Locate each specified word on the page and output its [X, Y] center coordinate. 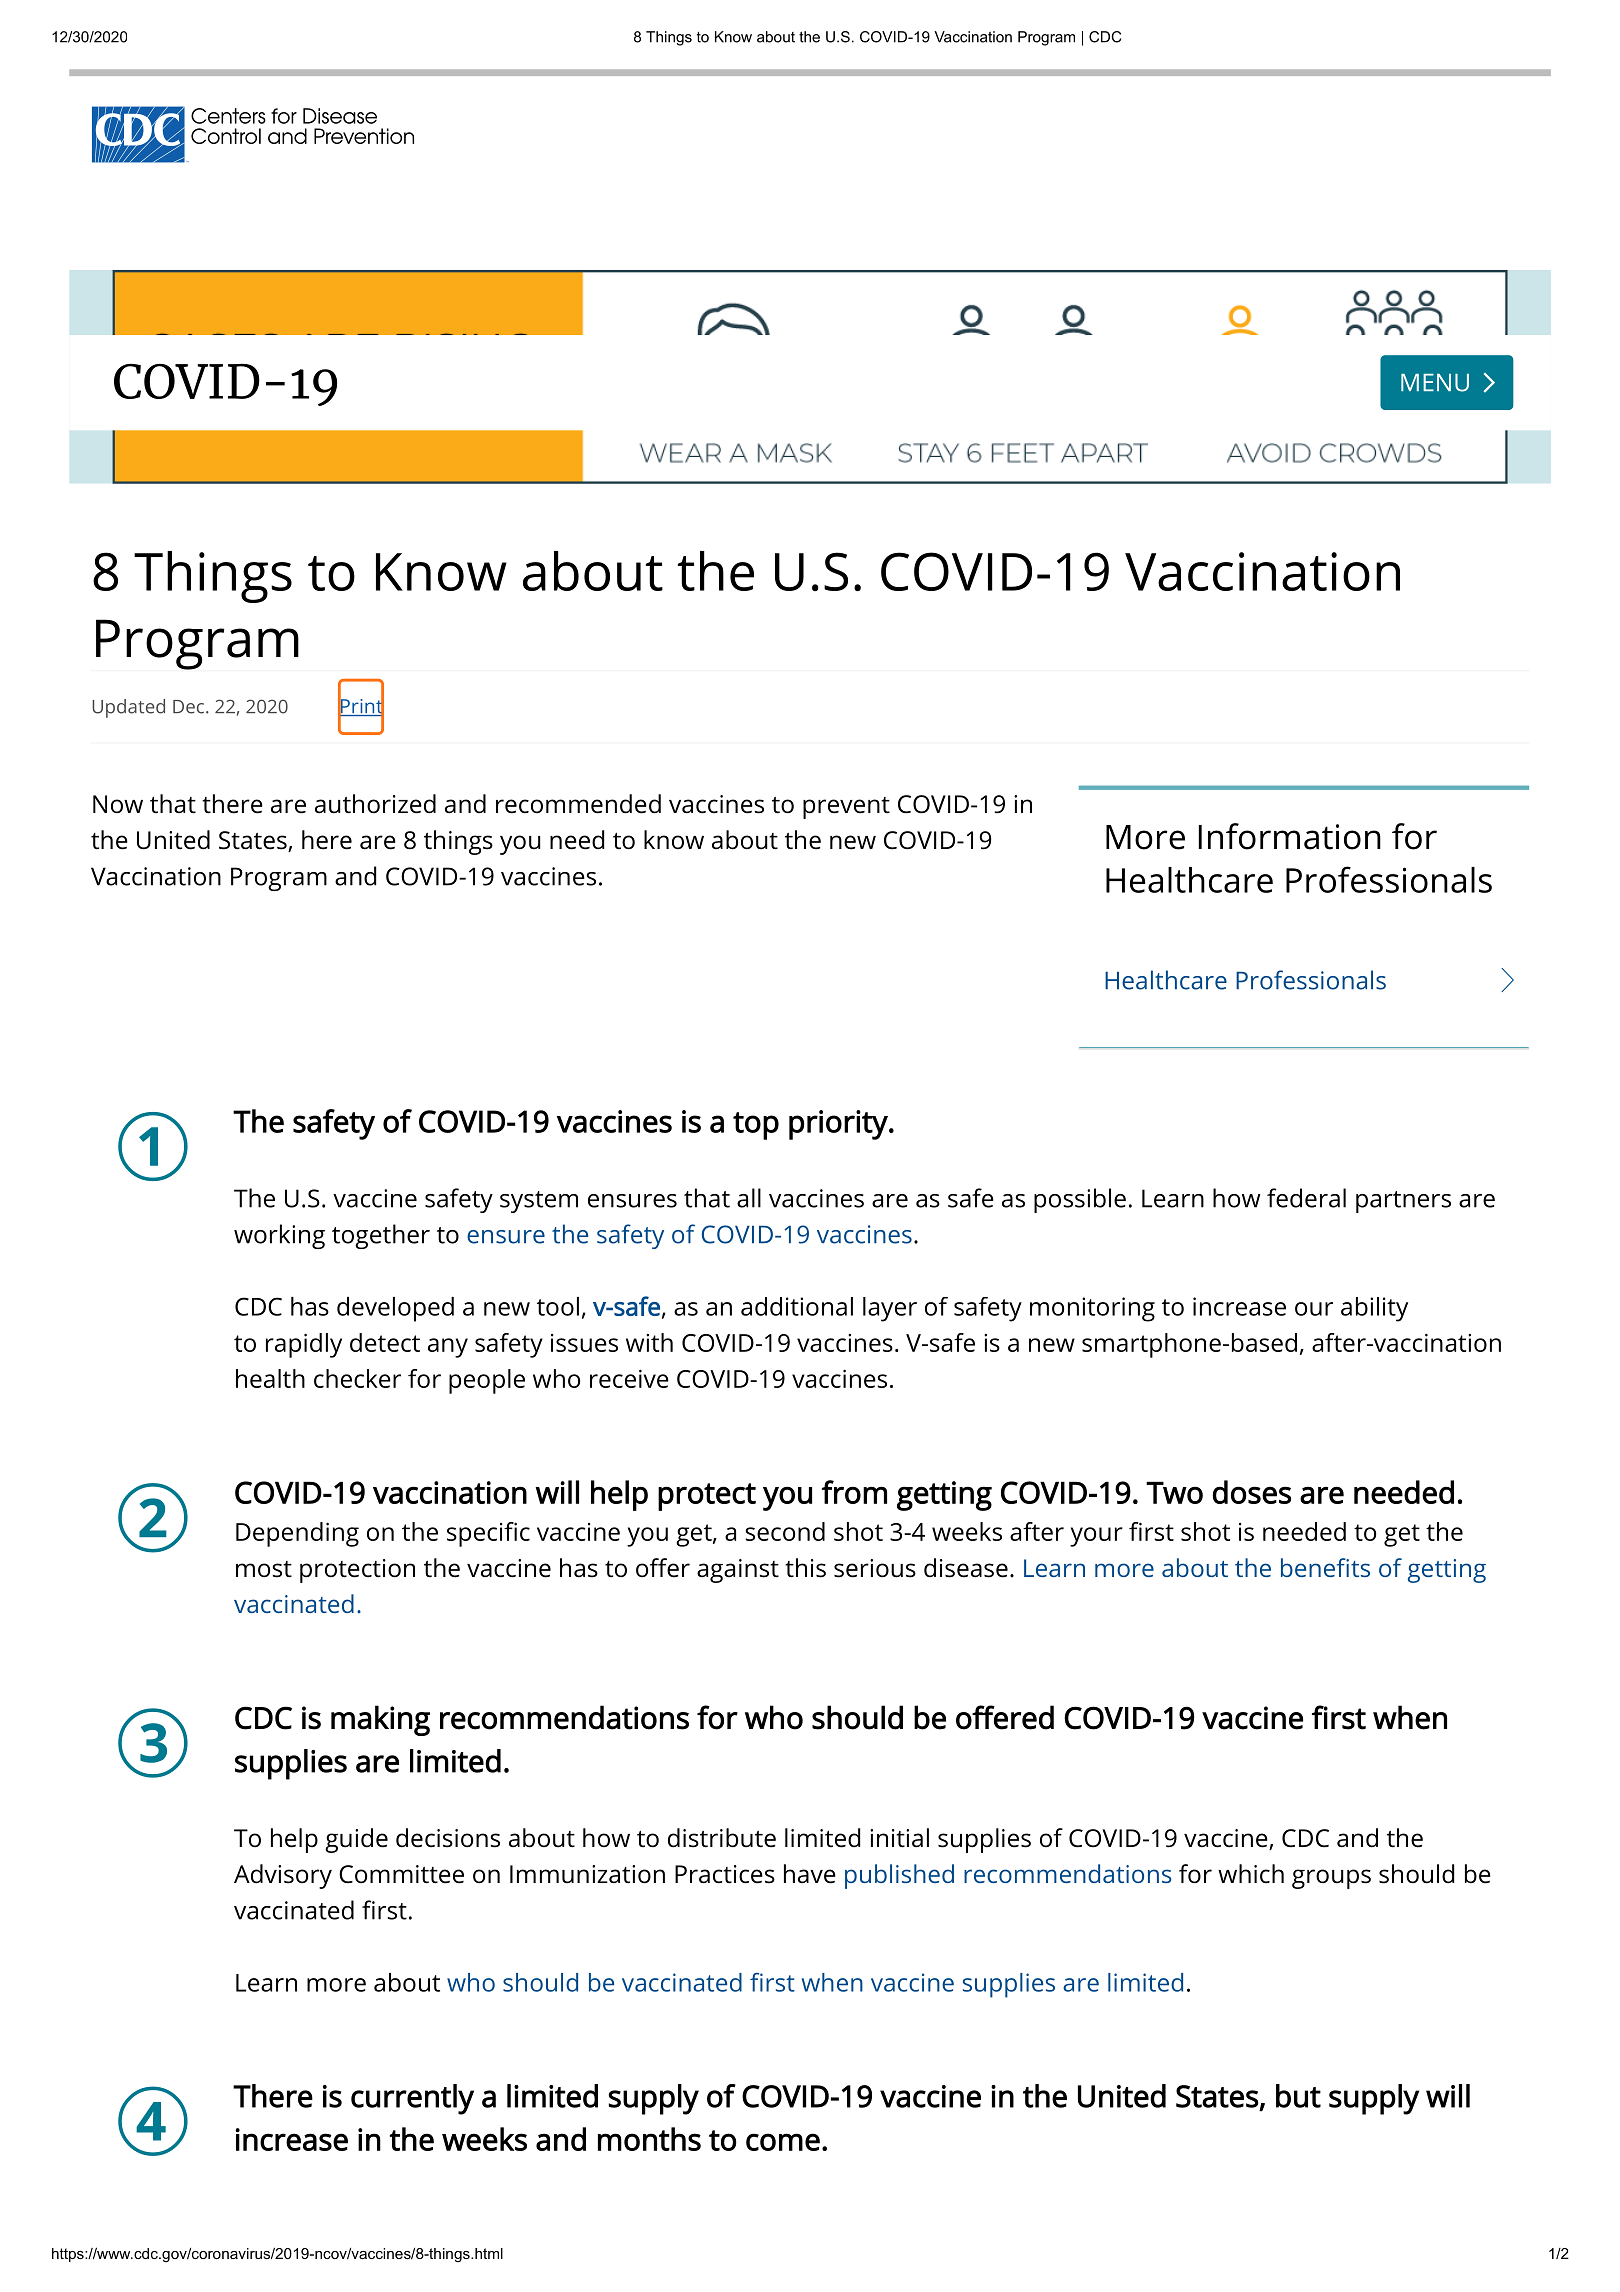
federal [1306, 1198]
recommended [578, 804]
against [738, 1571]
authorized [375, 804]
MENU [1435, 383]
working [279, 1236]
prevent [846, 808]
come [783, 2142]
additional [797, 1306]
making [380, 1720]
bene [1308, 1567]
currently [412, 2099]
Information [1290, 836]
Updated [128, 708]
